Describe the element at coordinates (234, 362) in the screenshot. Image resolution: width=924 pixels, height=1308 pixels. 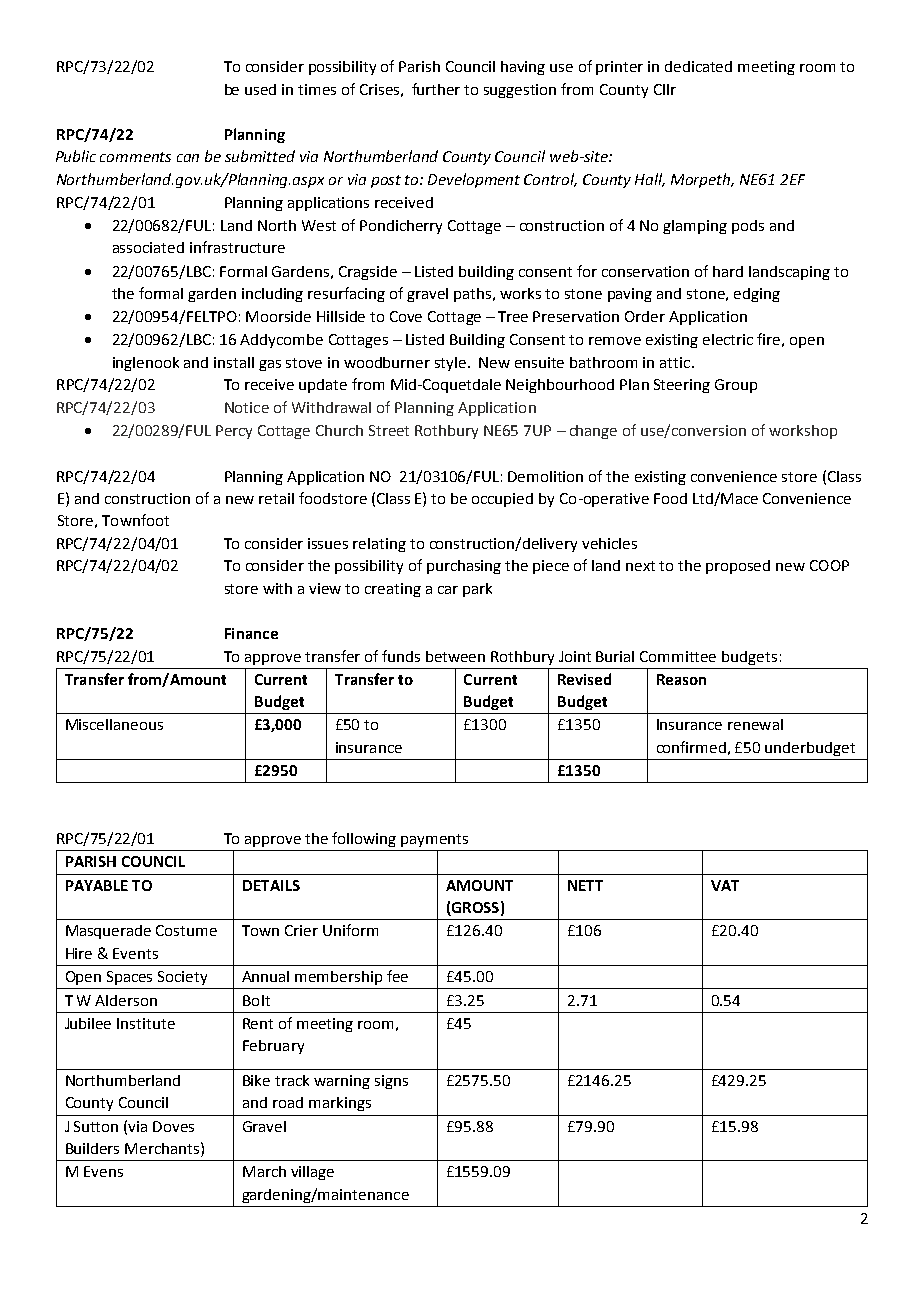
I see `install` at that location.
